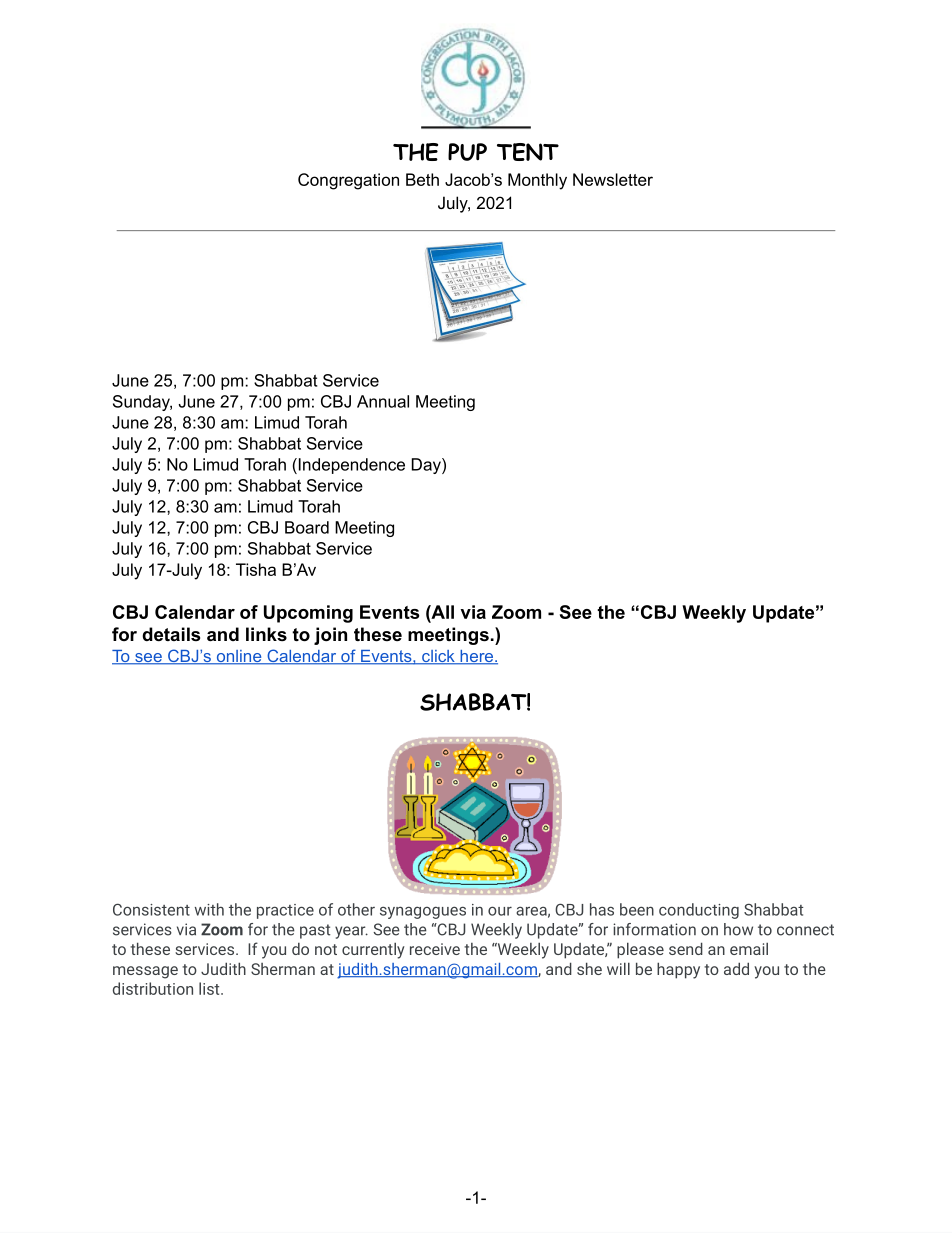  I want to click on Tisha, so click(256, 569).
